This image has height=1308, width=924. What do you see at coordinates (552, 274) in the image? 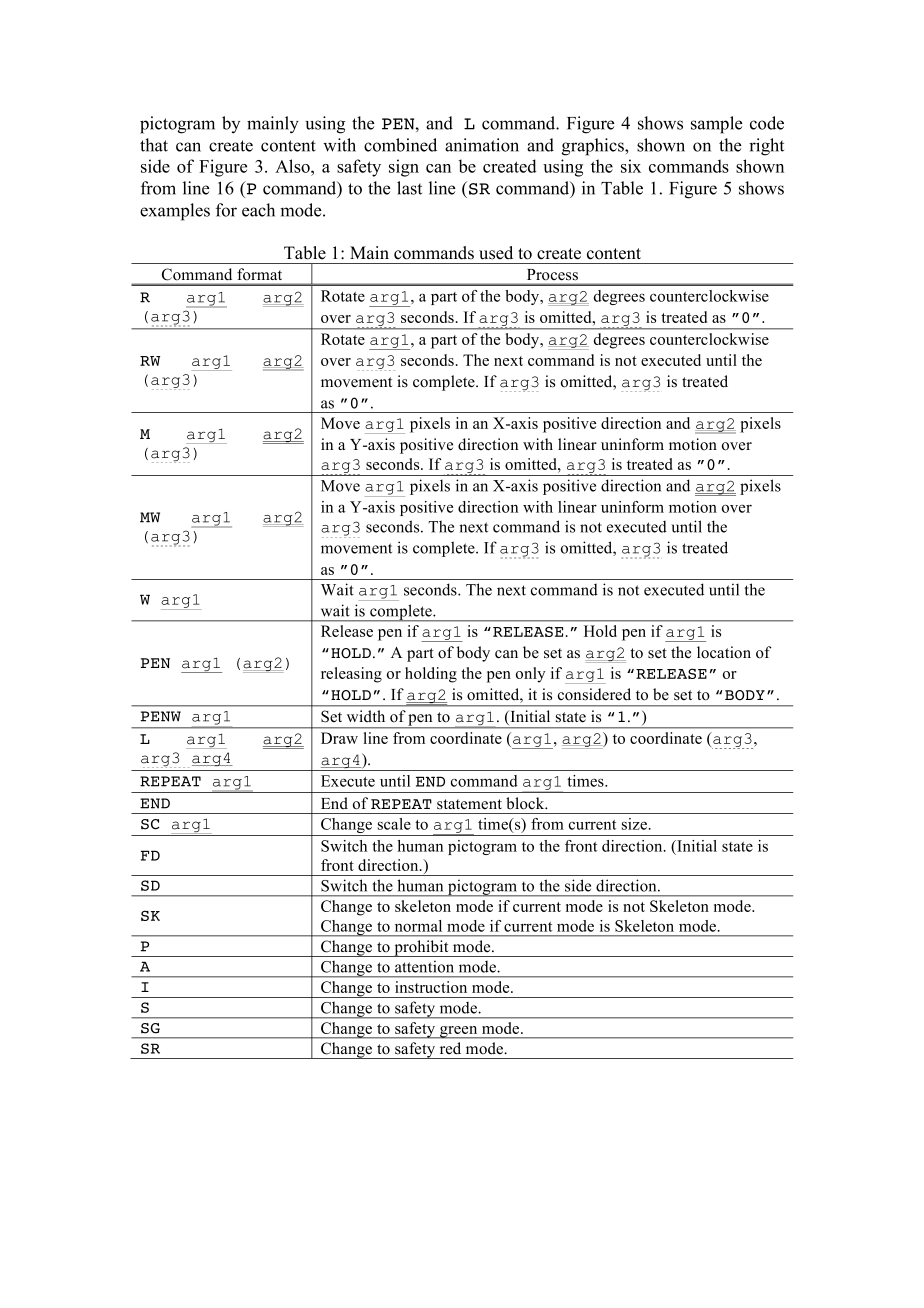
I see `Process` at bounding box center [552, 274].
